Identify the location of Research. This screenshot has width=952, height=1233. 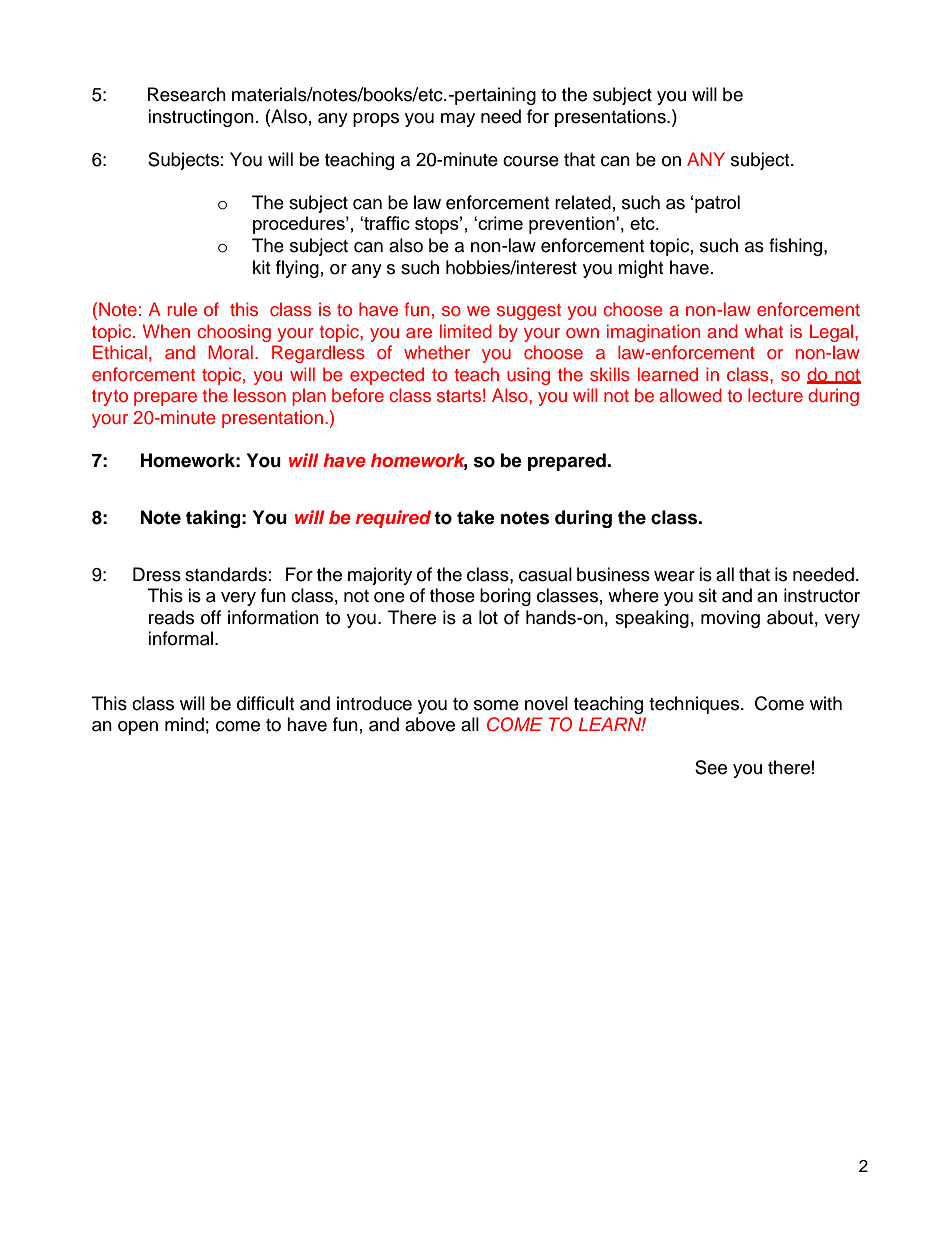
(187, 94).
